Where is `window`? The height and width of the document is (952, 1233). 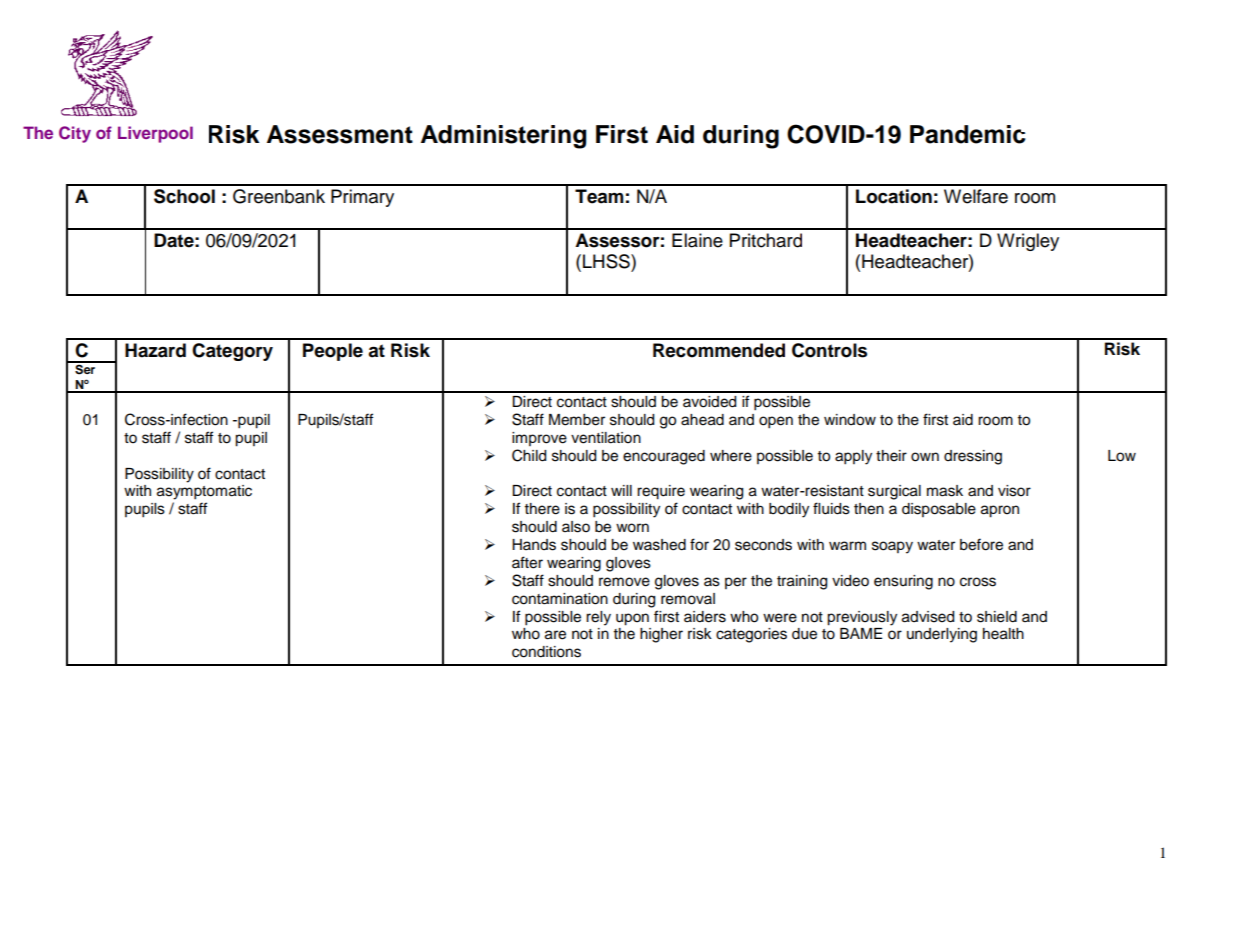
window is located at coordinates (850, 420).
